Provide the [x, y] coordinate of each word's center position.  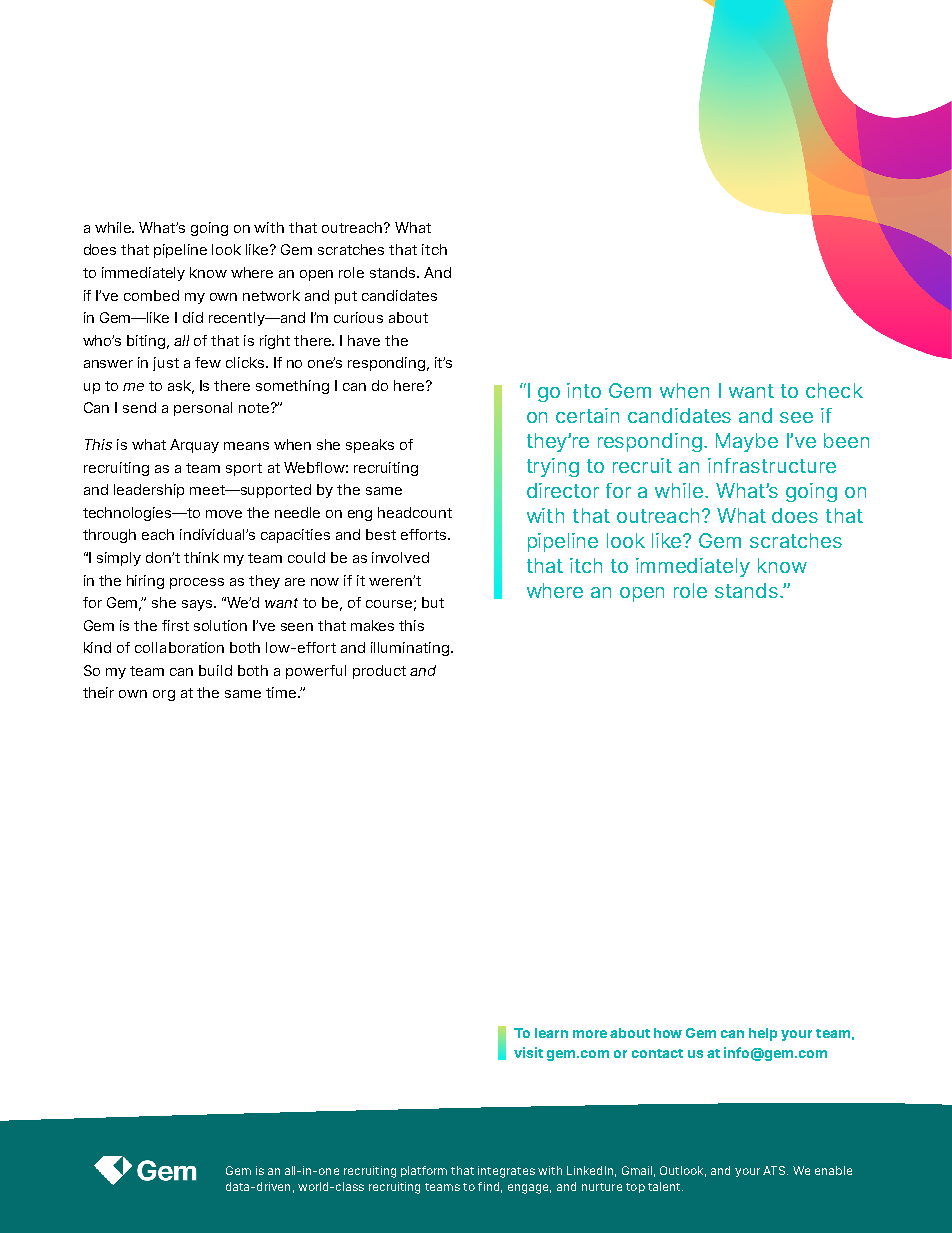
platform [424, 1171]
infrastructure [772, 465]
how [668, 1033]
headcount [415, 512]
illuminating [410, 649]
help [763, 1034]
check [834, 390]
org [164, 695]
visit [528, 1052]
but [433, 602]
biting [146, 342]
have [364, 340]
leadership [149, 491]
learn [551, 1033]
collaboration [179, 647]
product [379, 672]
